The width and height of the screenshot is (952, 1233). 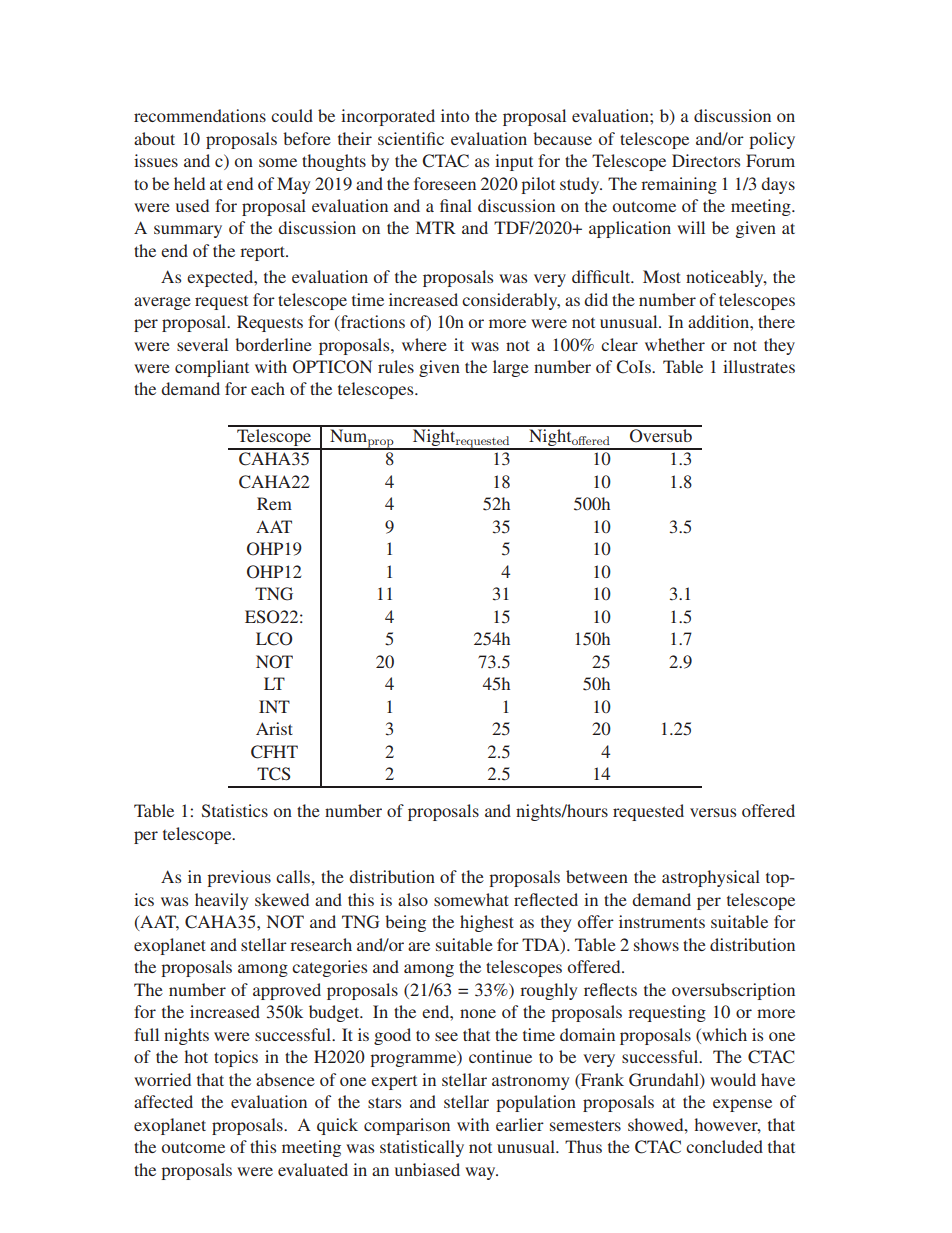 What do you see at coordinates (273, 774) in the screenshot?
I see `TCS` at bounding box center [273, 774].
